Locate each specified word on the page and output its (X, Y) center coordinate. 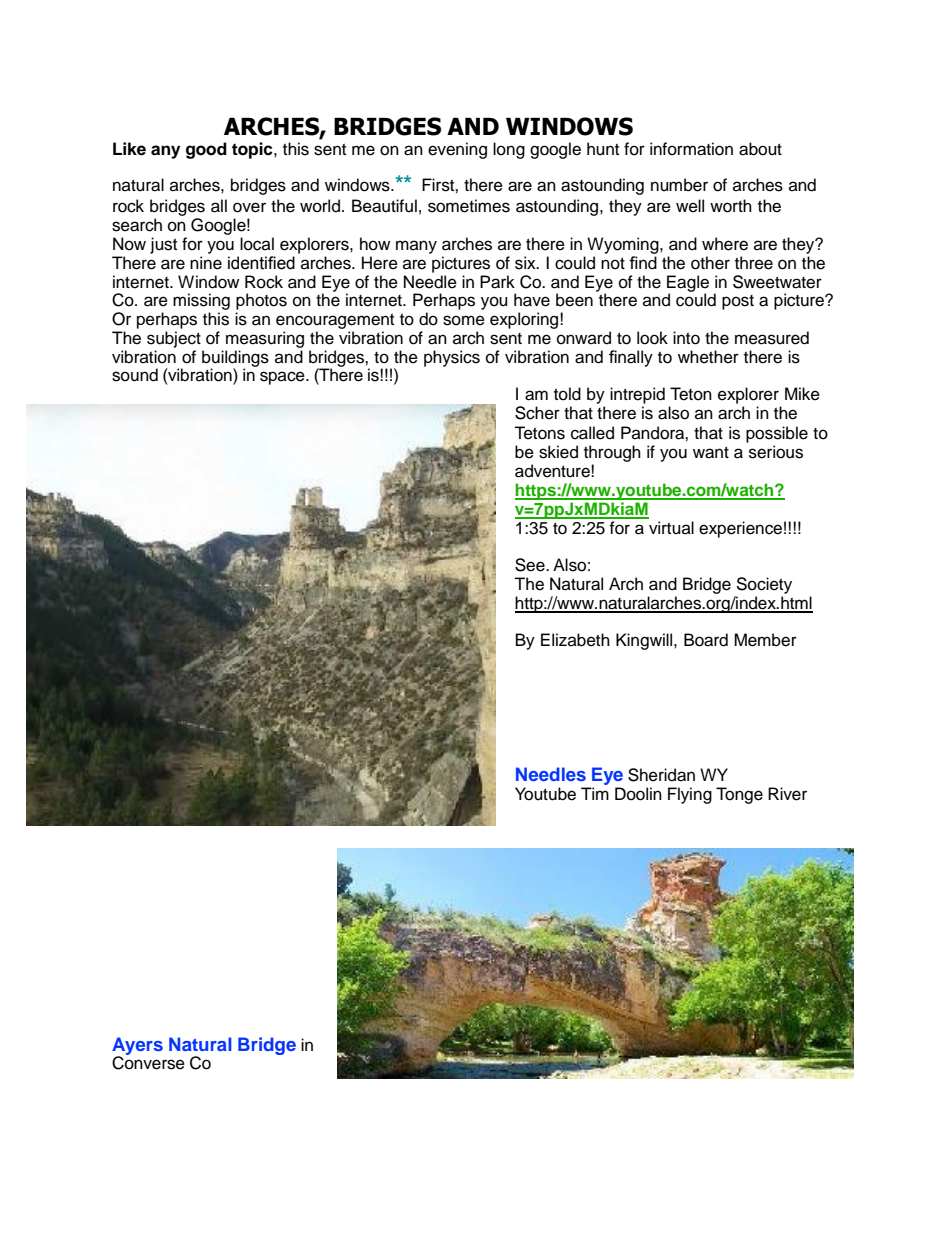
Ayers (137, 1047)
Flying (690, 795)
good (206, 150)
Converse (148, 1062)
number (679, 185)
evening (457, 150)
